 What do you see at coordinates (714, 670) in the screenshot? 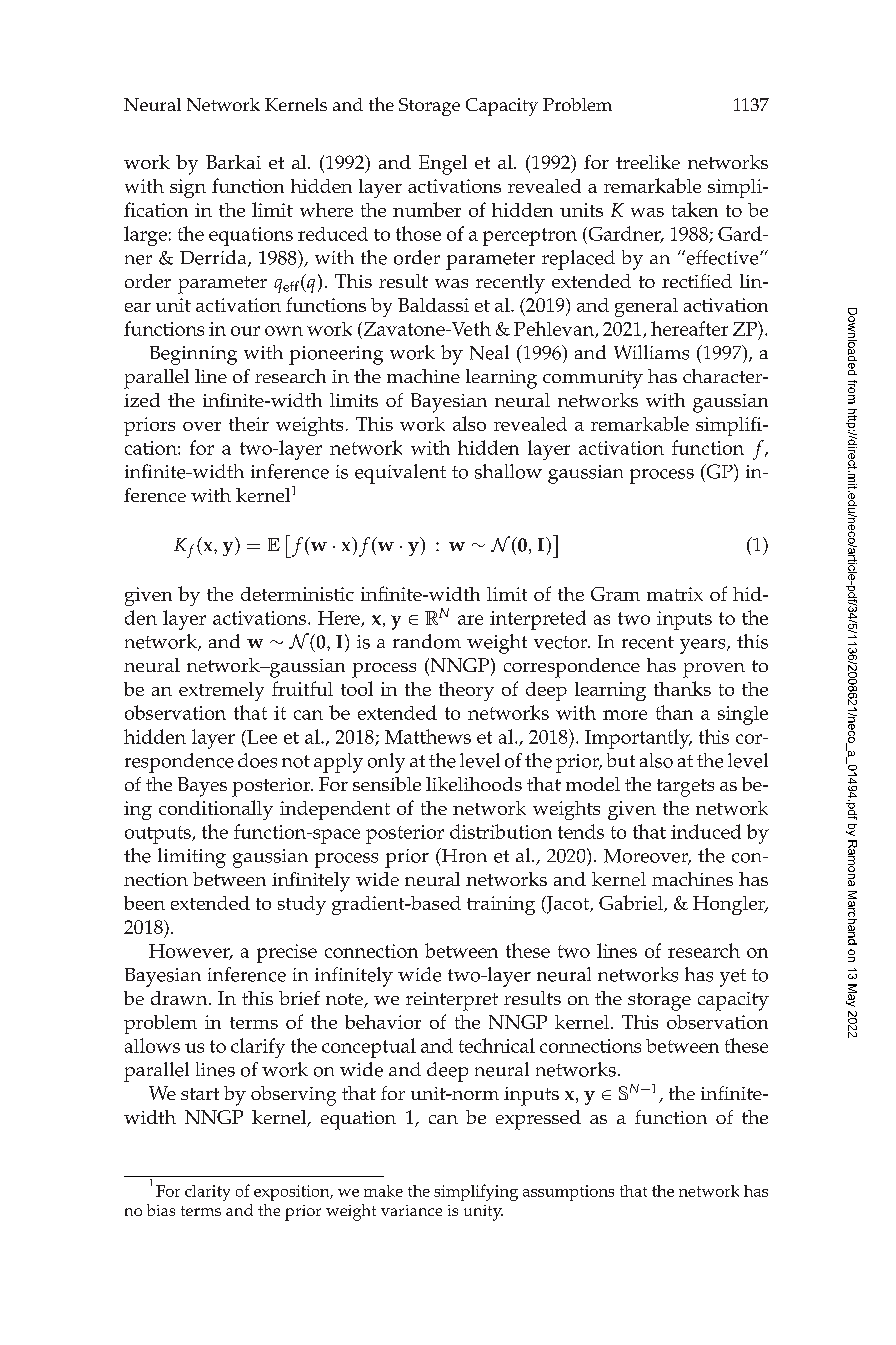
I see `proven` at bounding box center [714, 670].
